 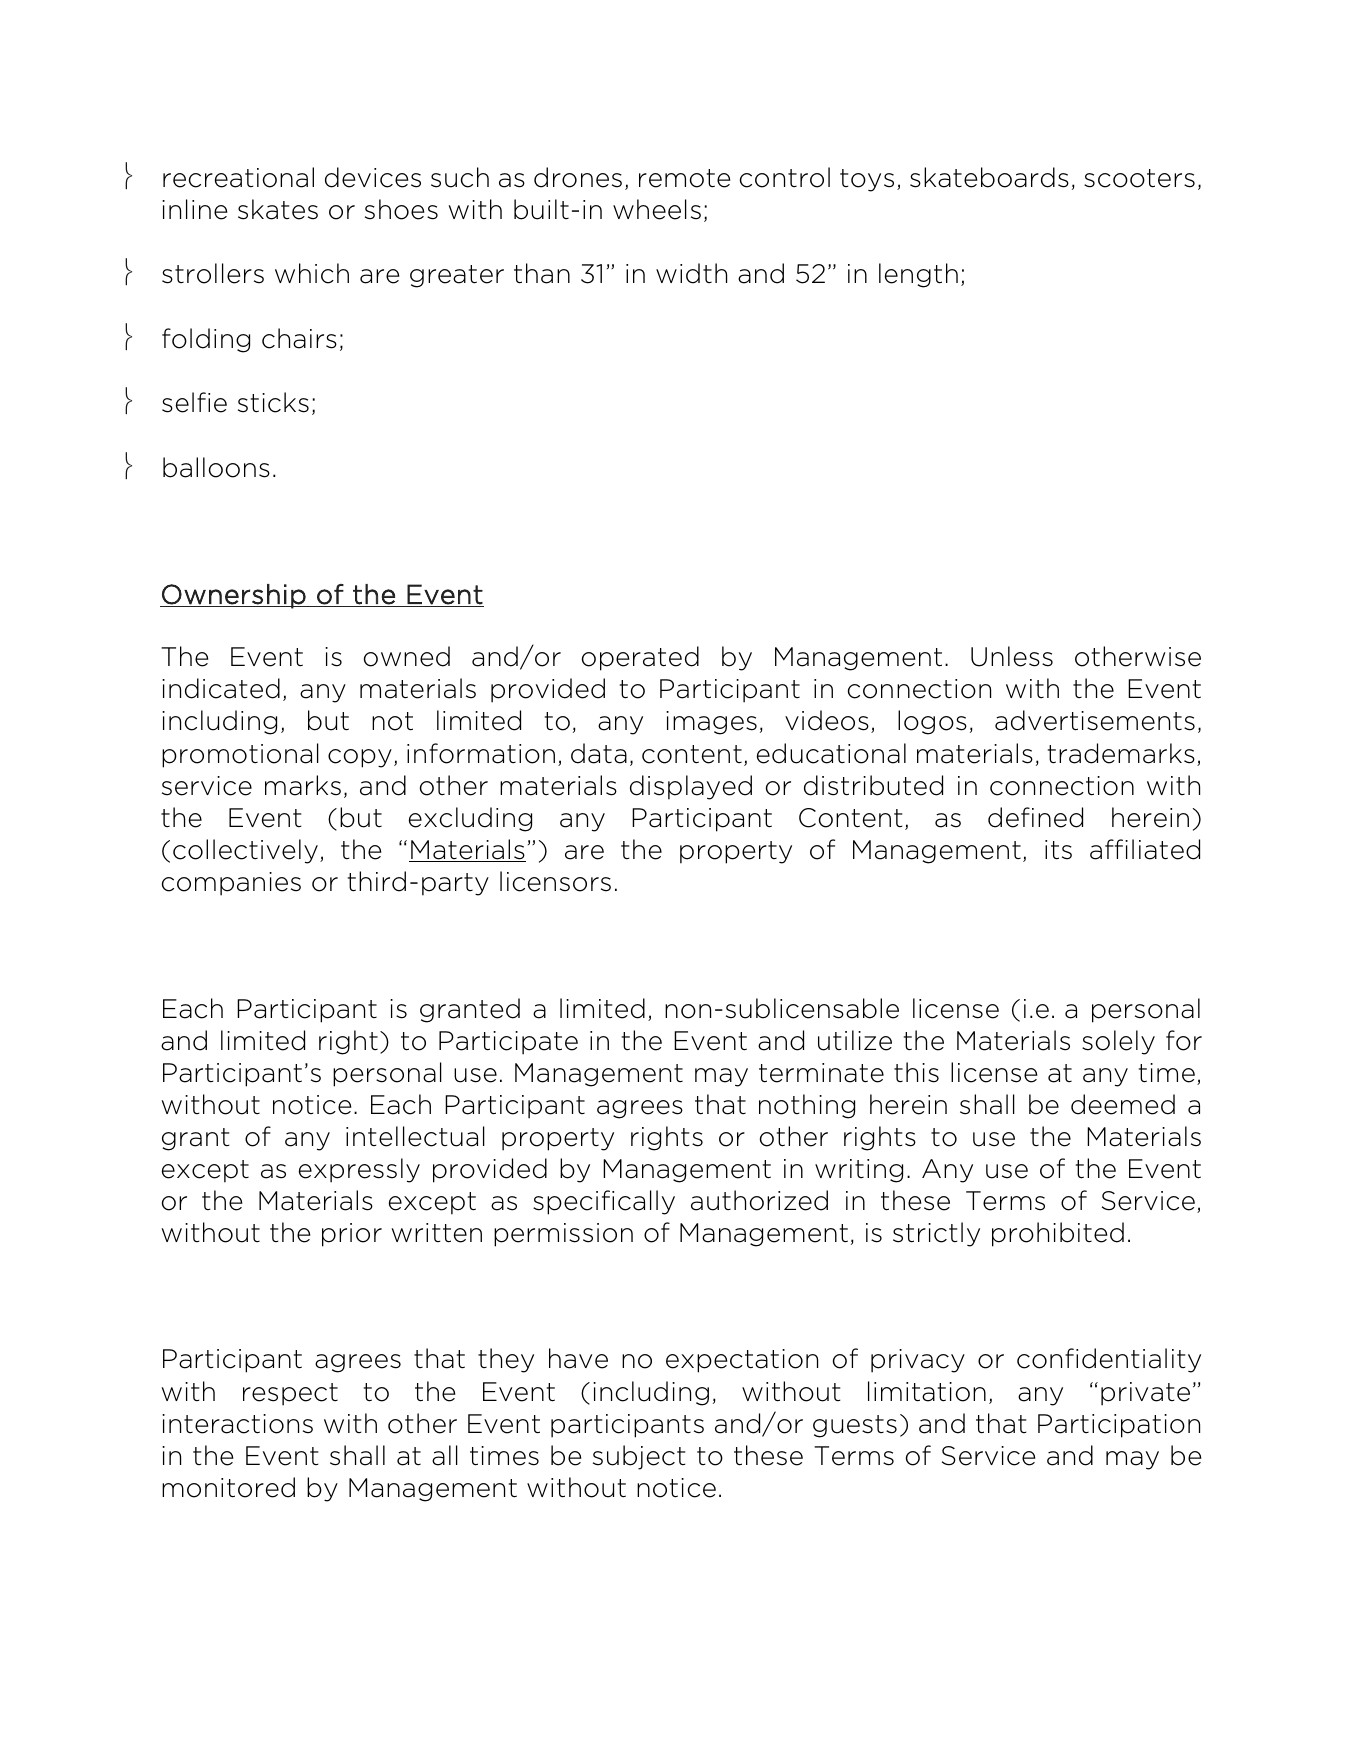 I want to click on expressly, so click(x=359, y=1170).
